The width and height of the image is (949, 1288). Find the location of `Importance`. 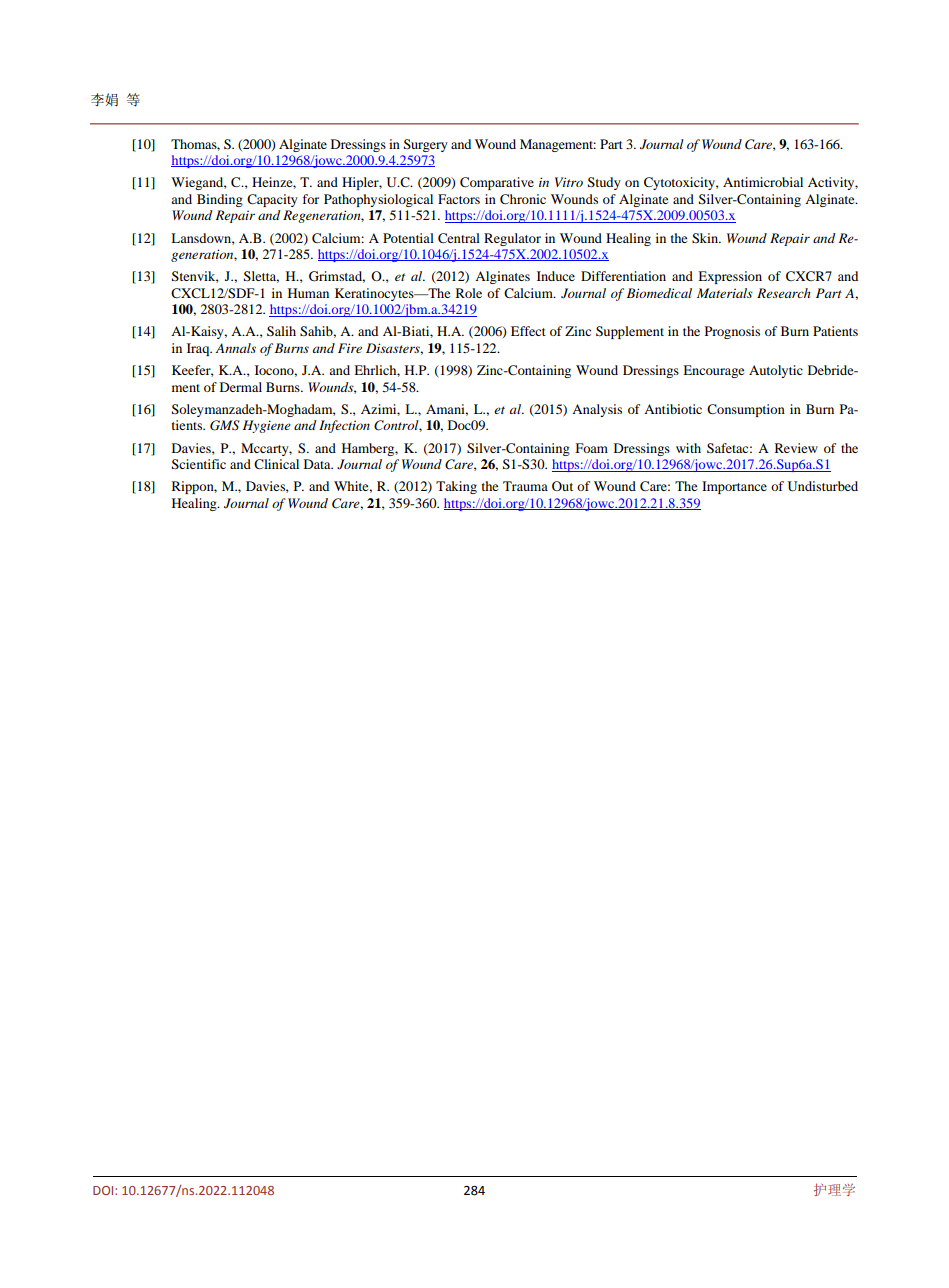

Importance is located at coordinates (734, 487).
